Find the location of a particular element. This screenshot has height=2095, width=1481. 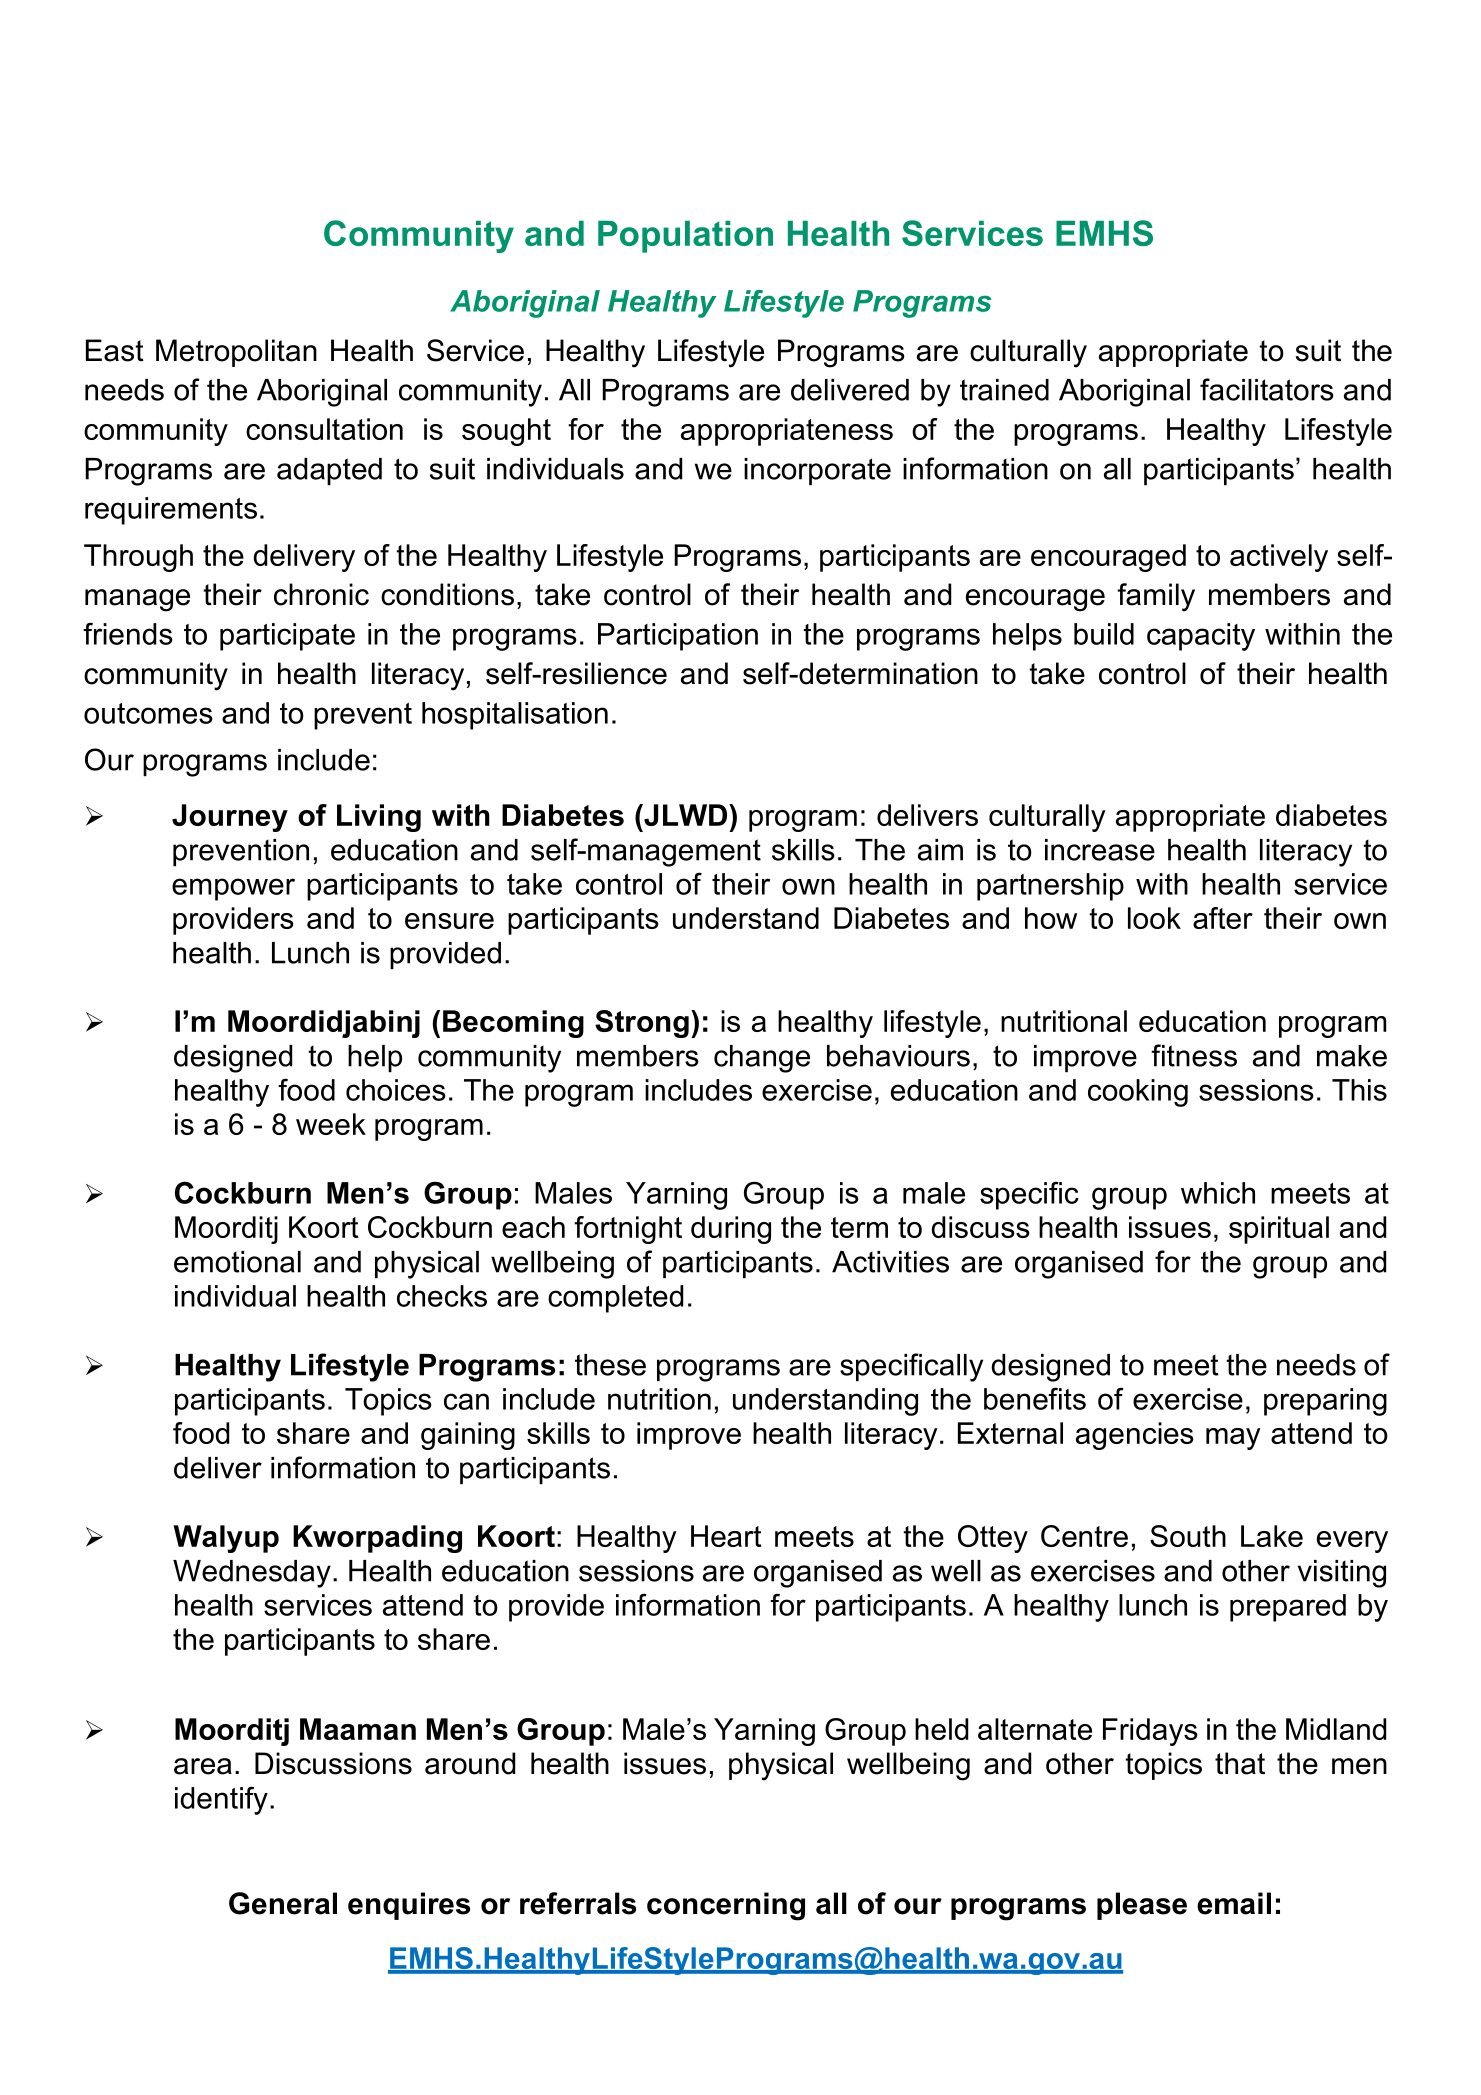

email is located at coordinates (1234, 1903).
